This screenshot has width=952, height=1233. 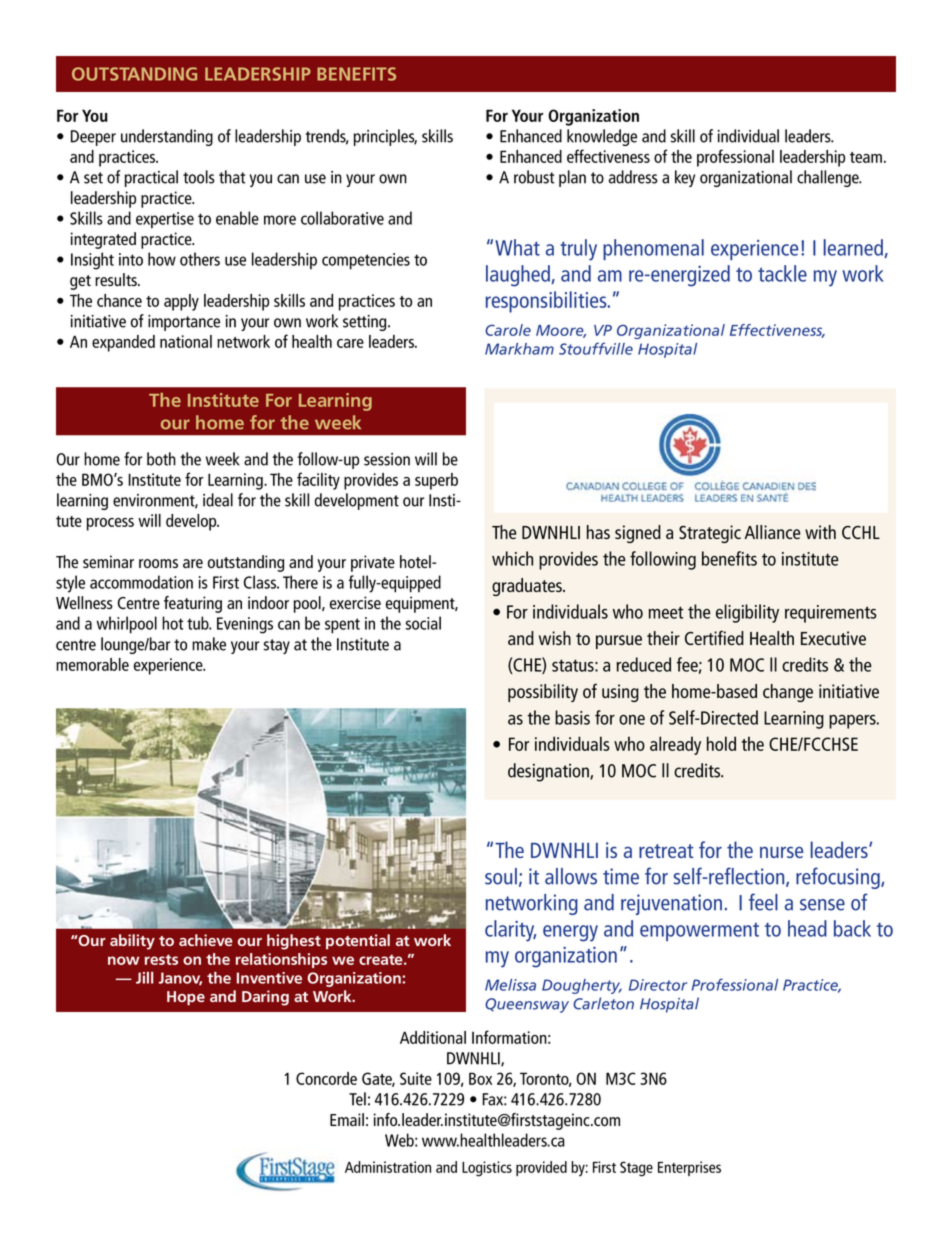 I want to click on challenge, so click(x=829, y=178).
